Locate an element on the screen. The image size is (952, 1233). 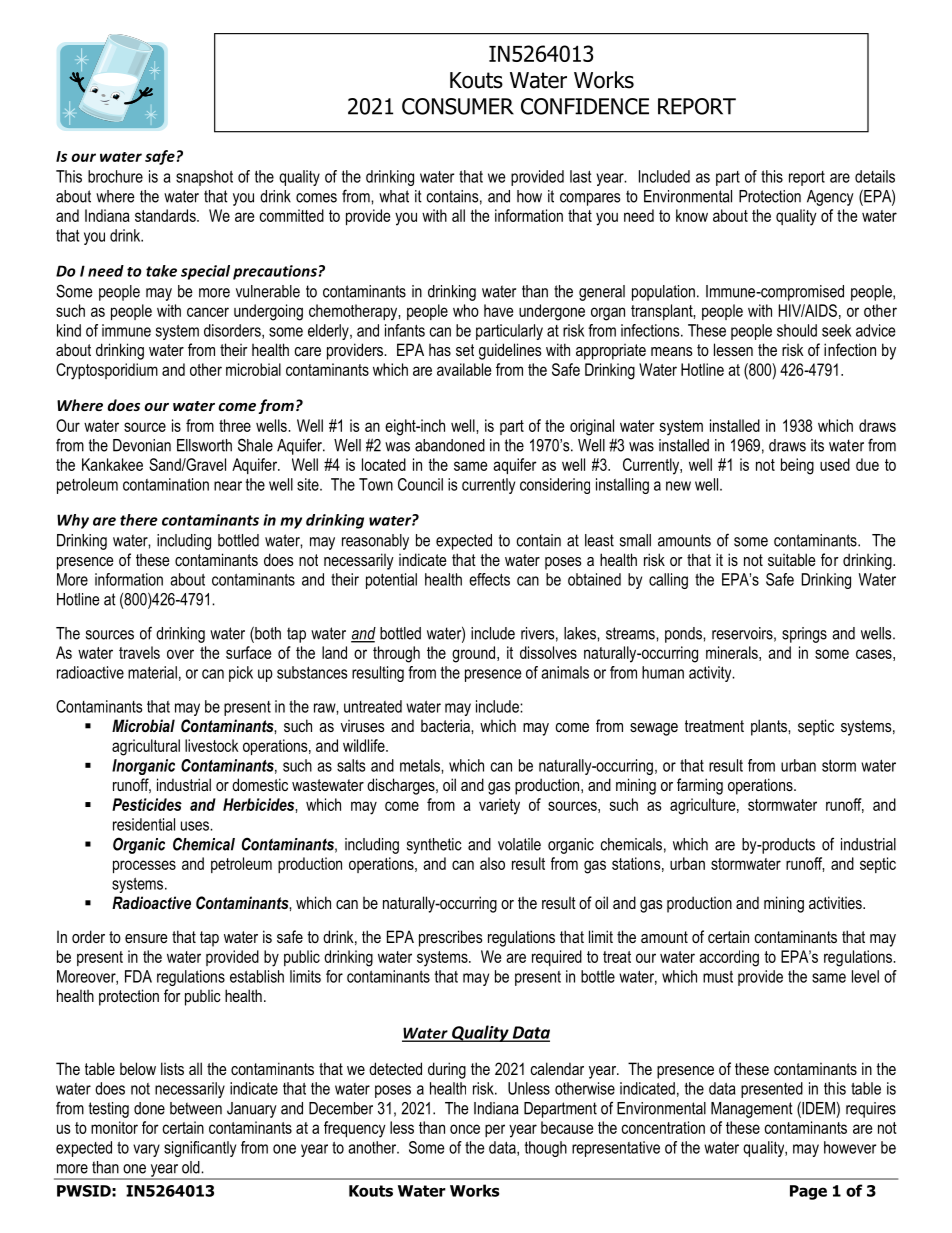
Page is located at coordinates (808, 1192).
